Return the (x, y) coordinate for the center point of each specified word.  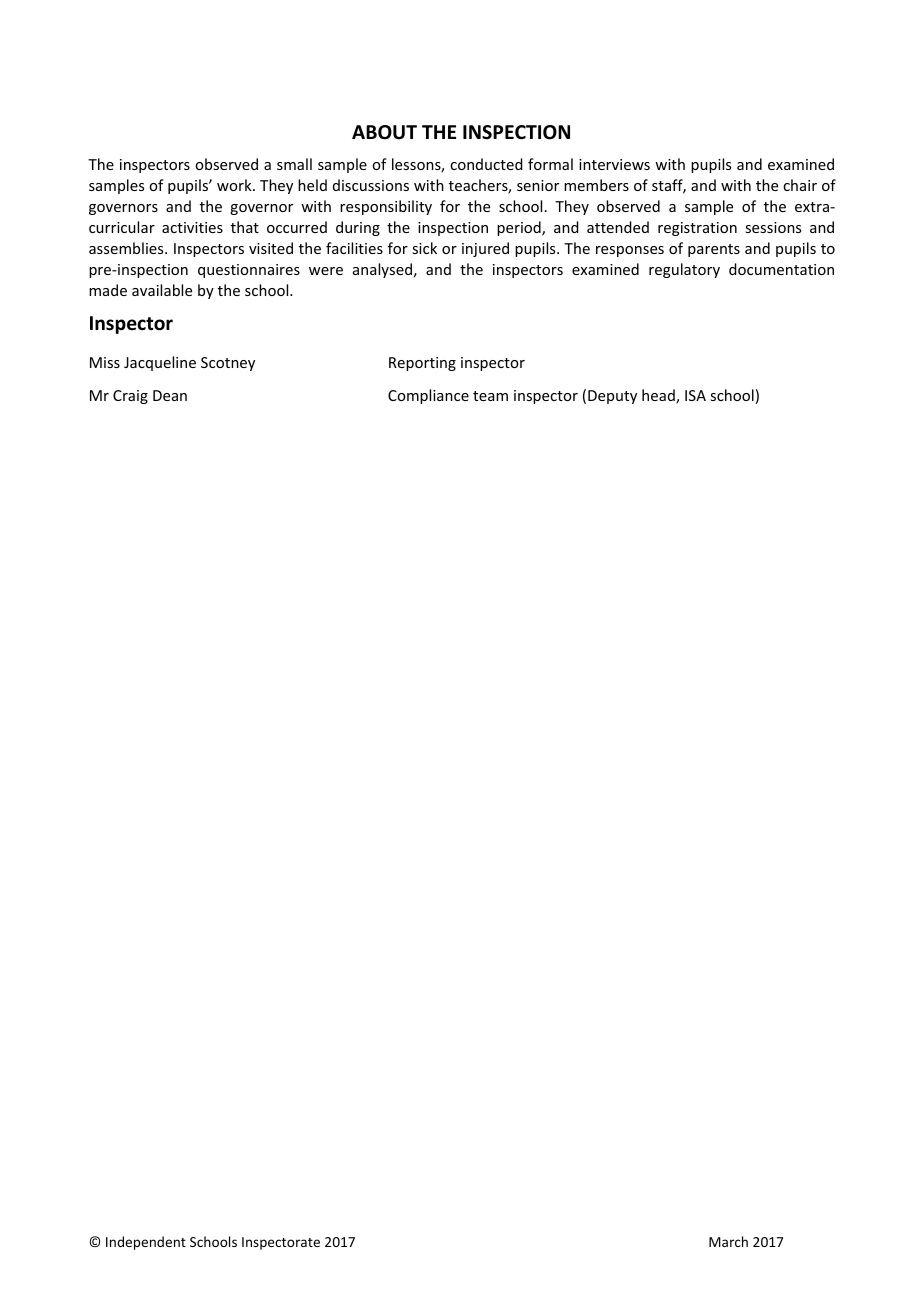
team (490, 396)
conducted (486, 164)
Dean (170, 395)
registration (697, 229)
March (728, 1241)
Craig (130, 397)
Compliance (428, 396)
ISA (695, 395)
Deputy (612, 397)
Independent (146, 1243)
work (235, 185)
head (659, 396)
